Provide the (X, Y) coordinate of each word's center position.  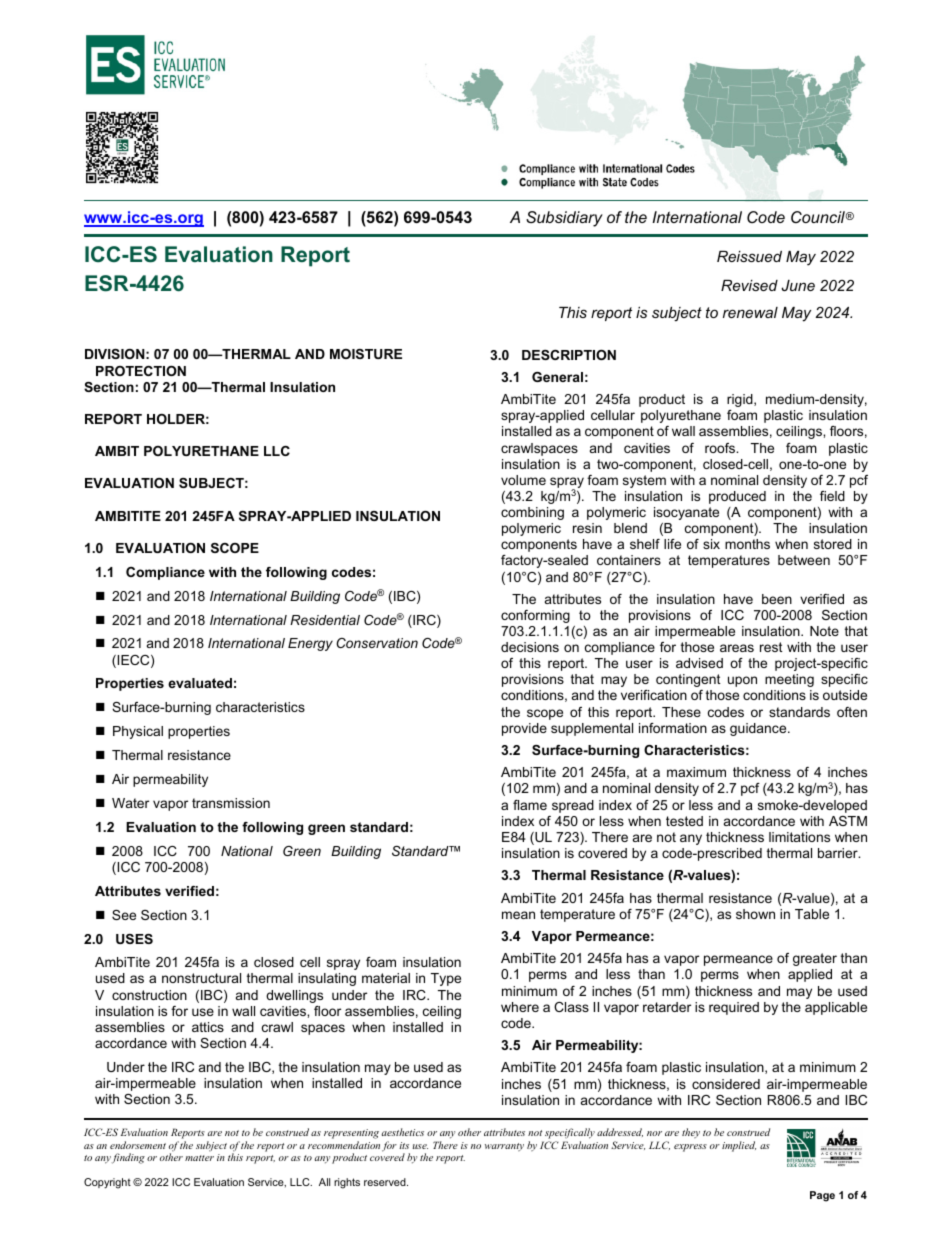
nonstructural (201, 978)
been (777, 599)
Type (446, 979)
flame (530, 805)
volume (523, 480)
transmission (231, 803)
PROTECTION (141, 371)
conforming (535, 616)
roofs (721, 448)
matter (199, 1158)
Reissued (749, 256)
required (734, 1008)
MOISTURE (366, 354)
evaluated (200, 683)
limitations (799, 837)
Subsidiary (564, 219)
